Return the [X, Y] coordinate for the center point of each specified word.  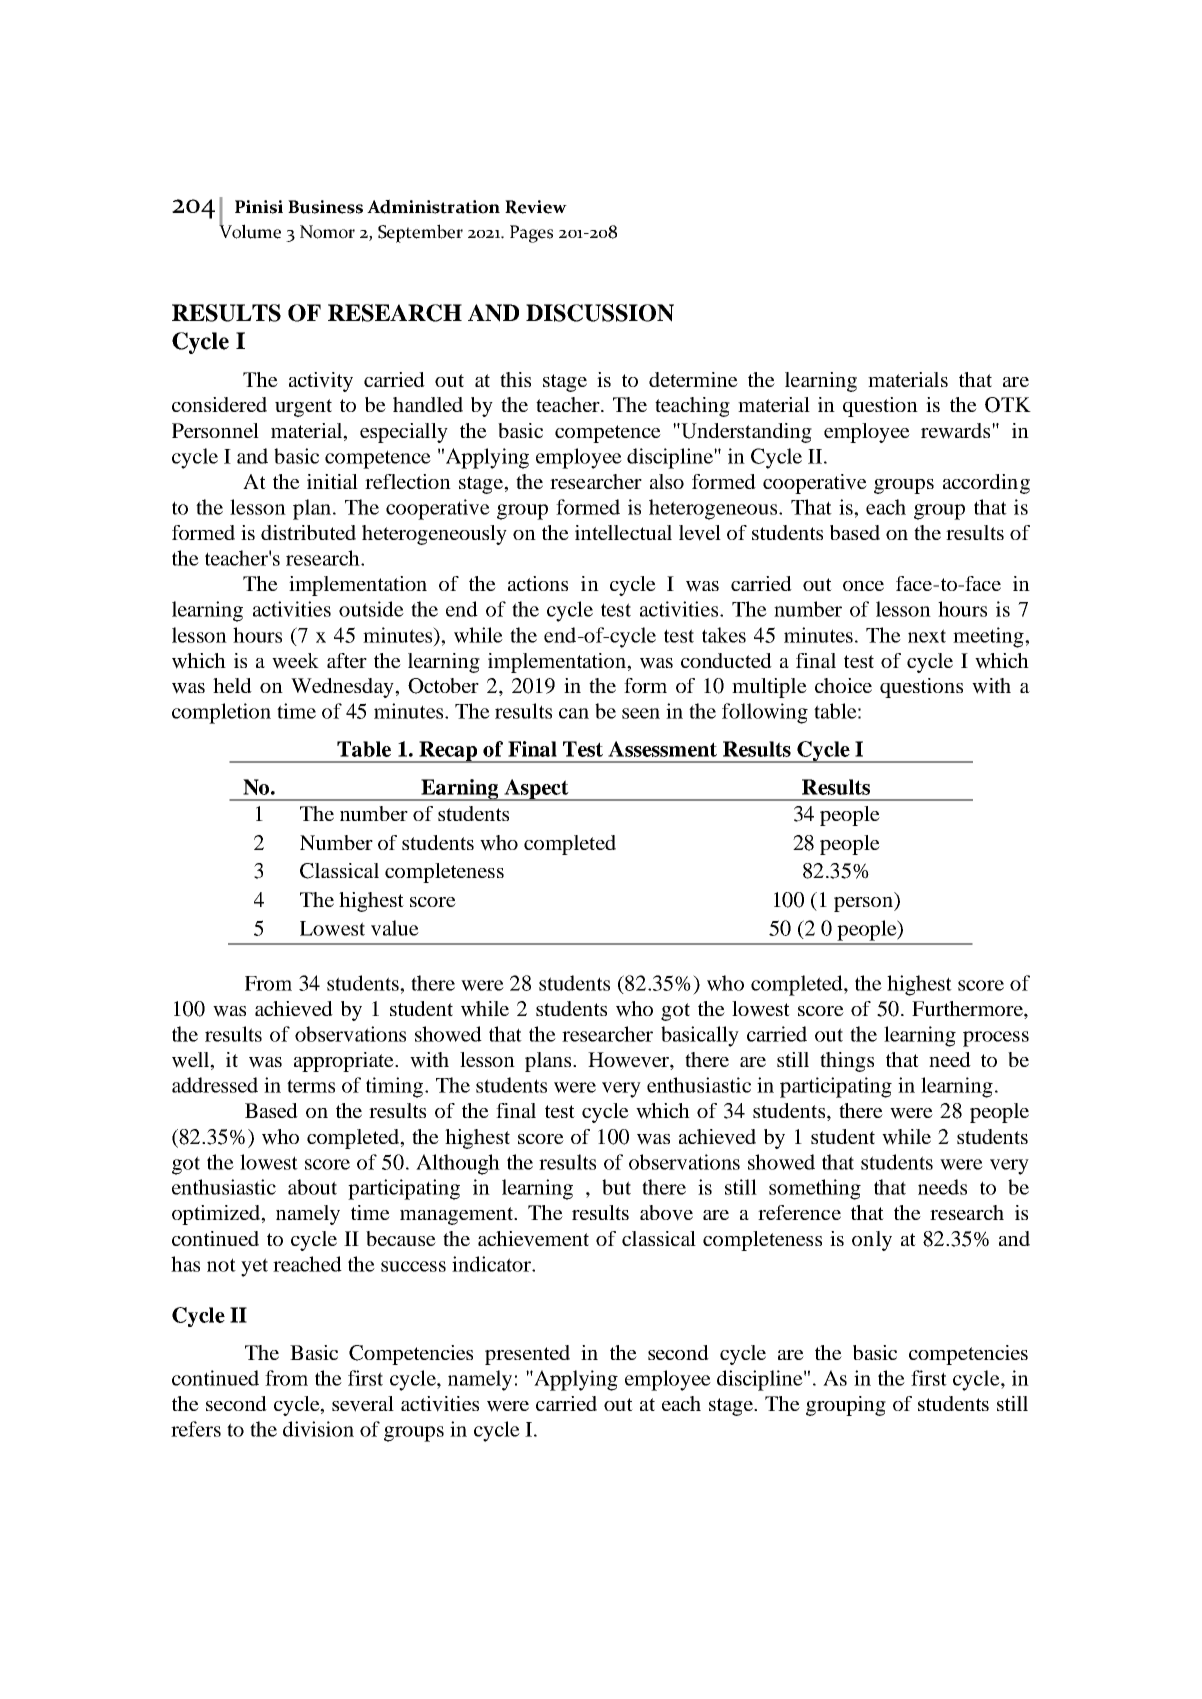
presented [527, 1355]
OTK [1008, 405]
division [318, 1429]
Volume [250, 230]
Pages [531, 234]
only [872, 1241]
